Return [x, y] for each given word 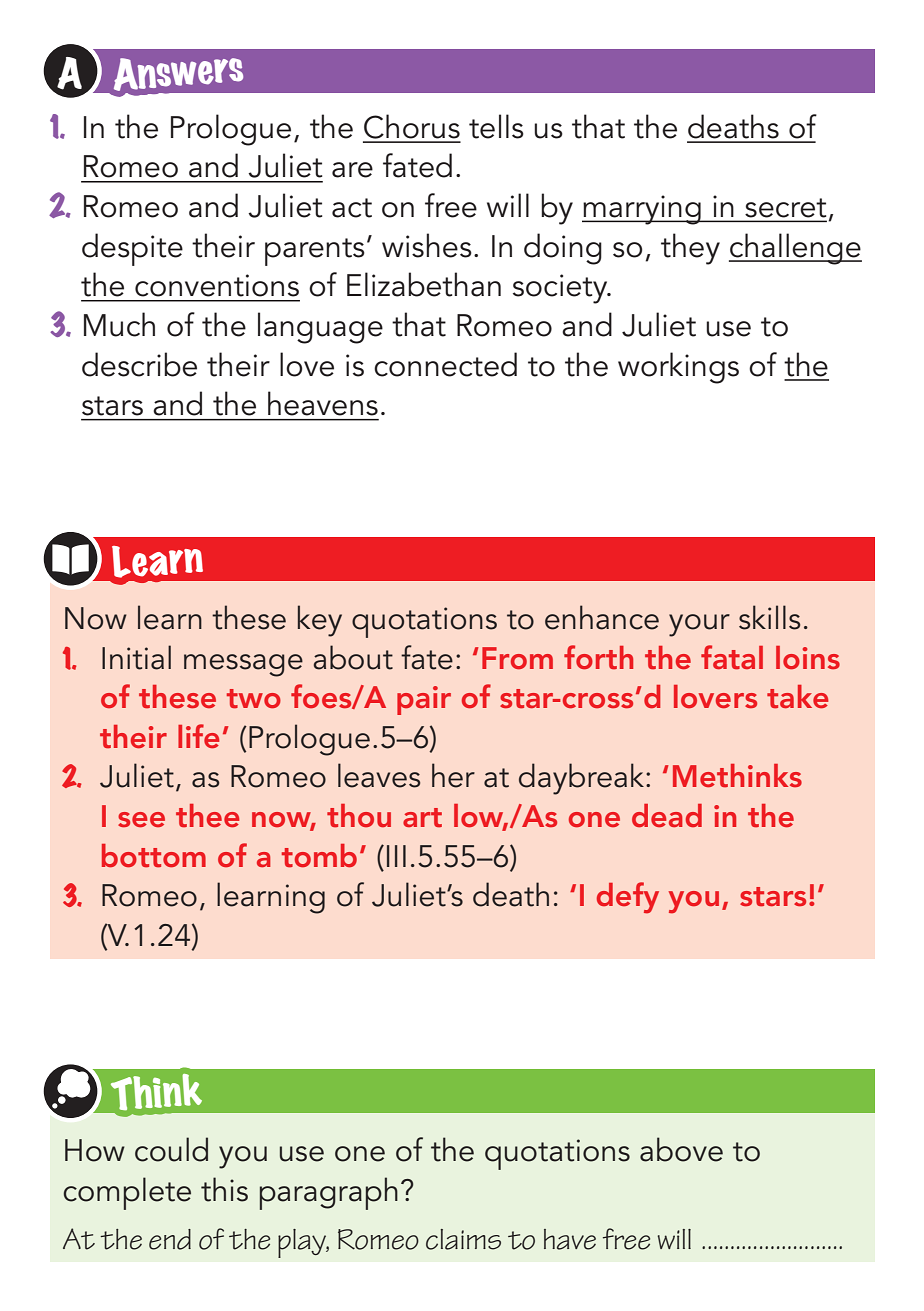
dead [667, 815]
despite [132, 249]
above [681, 1149]
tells [496, 126]
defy [628, 898]
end [170, 1239]
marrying [642, 210]
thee [207, 815]
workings [678, 368]
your [699, 625]
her [453, 775]
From [517, 658]
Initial [136, 657]
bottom [154, 856]
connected [445, 364]
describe [139, 364]
